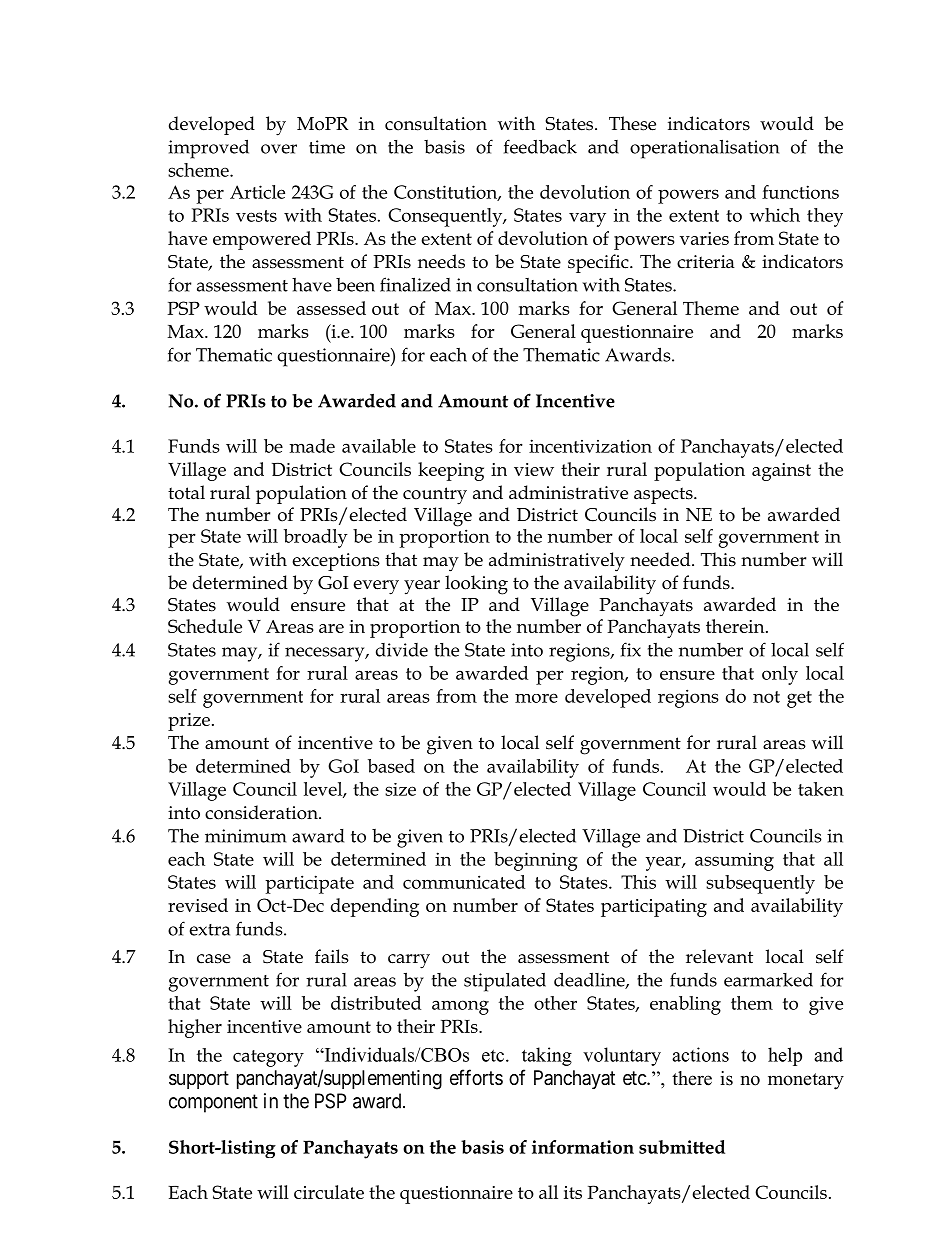  What do you see at coordinates (329, 1192) in the image?
I see `circulate` at bounding box center [329, 1192].
